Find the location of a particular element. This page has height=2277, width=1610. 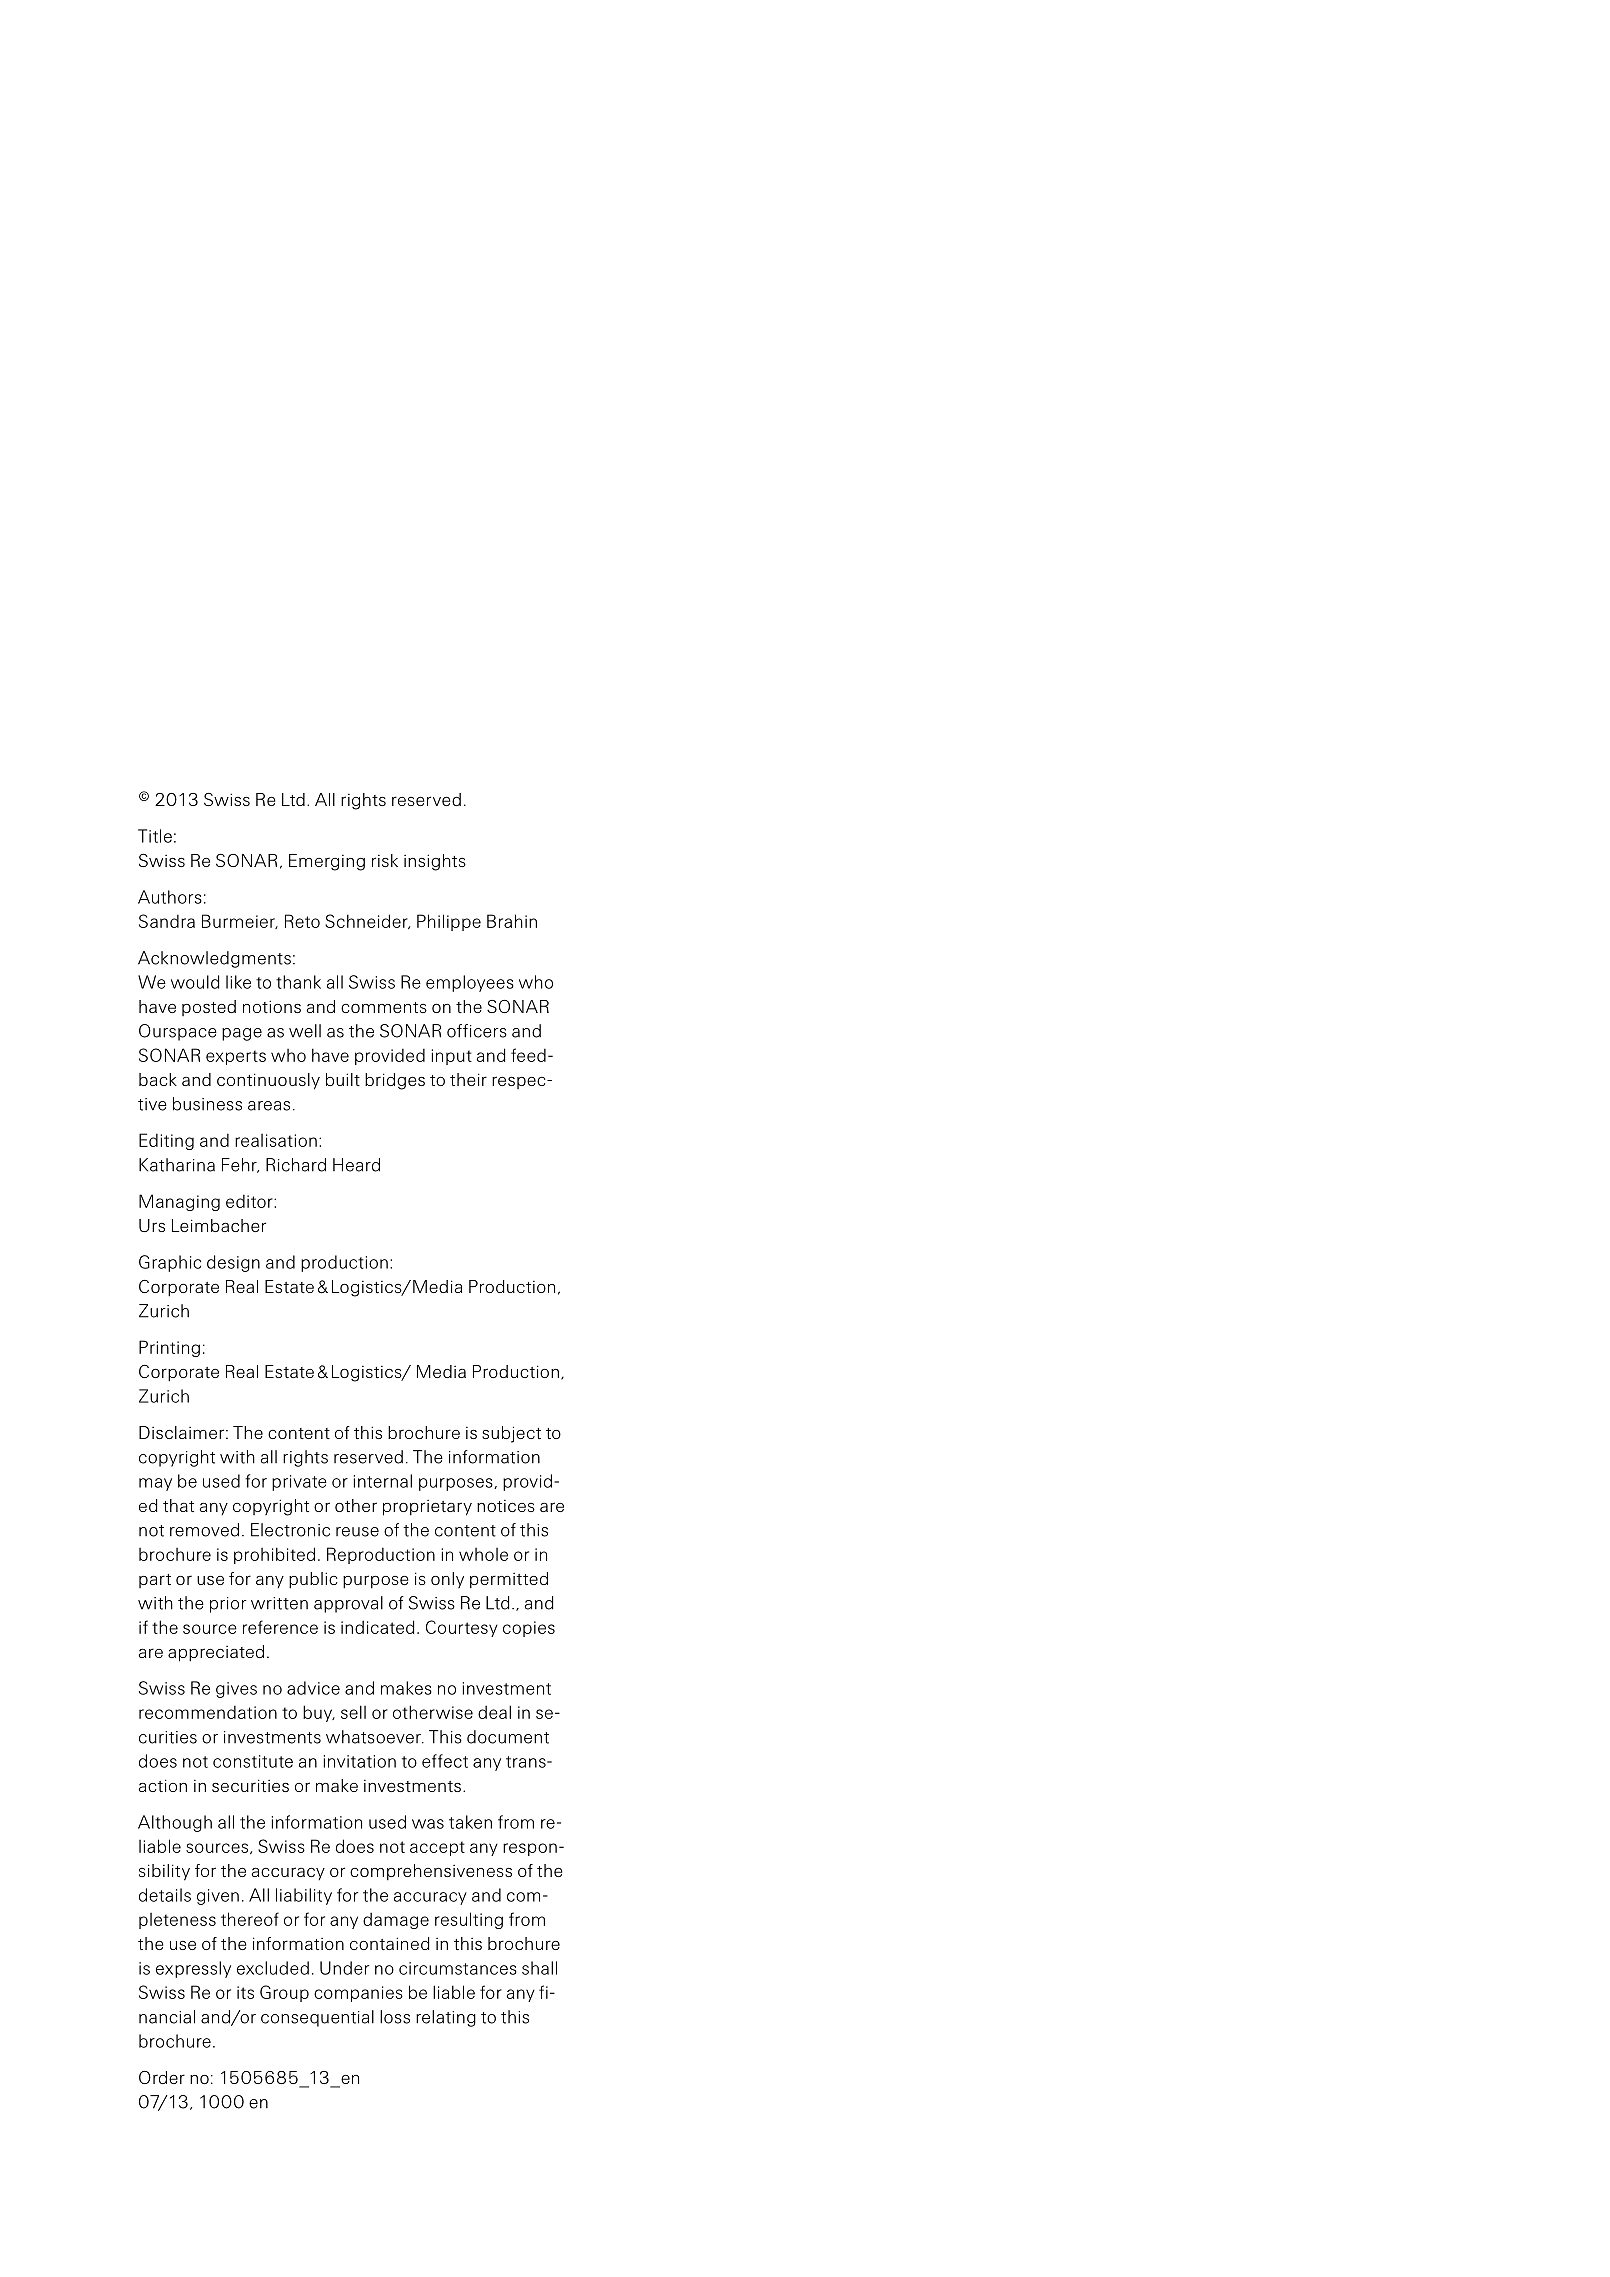

Philippe is located at coordinates (449, 922).
